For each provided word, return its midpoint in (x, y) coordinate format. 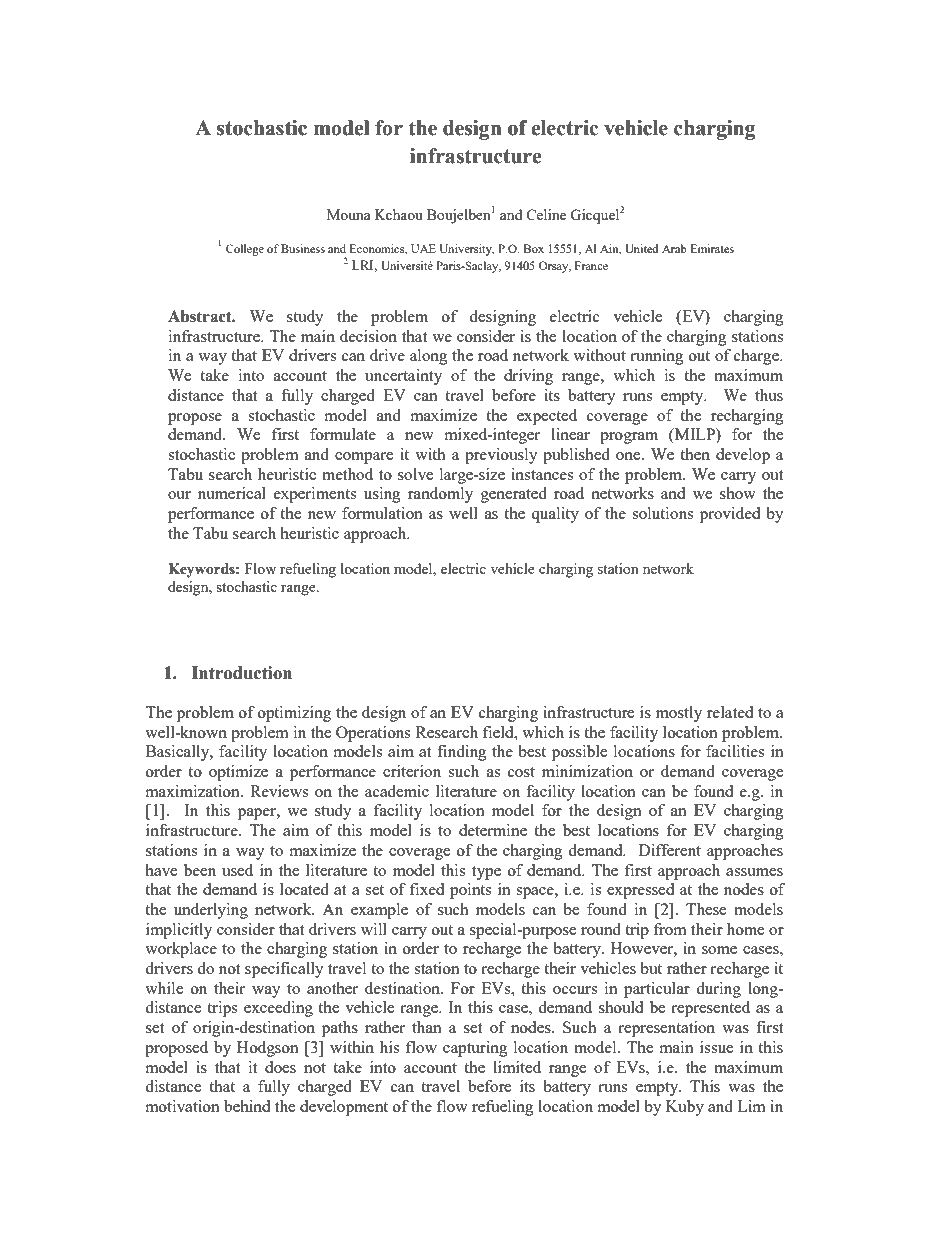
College (245, 250)
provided (730, 515)
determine (493, 830)
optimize (238, 773)
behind (247, 1106)
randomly (440, 495)
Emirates (712, 248)
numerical (232, 493)
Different (670, 850)
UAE (423, 248)
